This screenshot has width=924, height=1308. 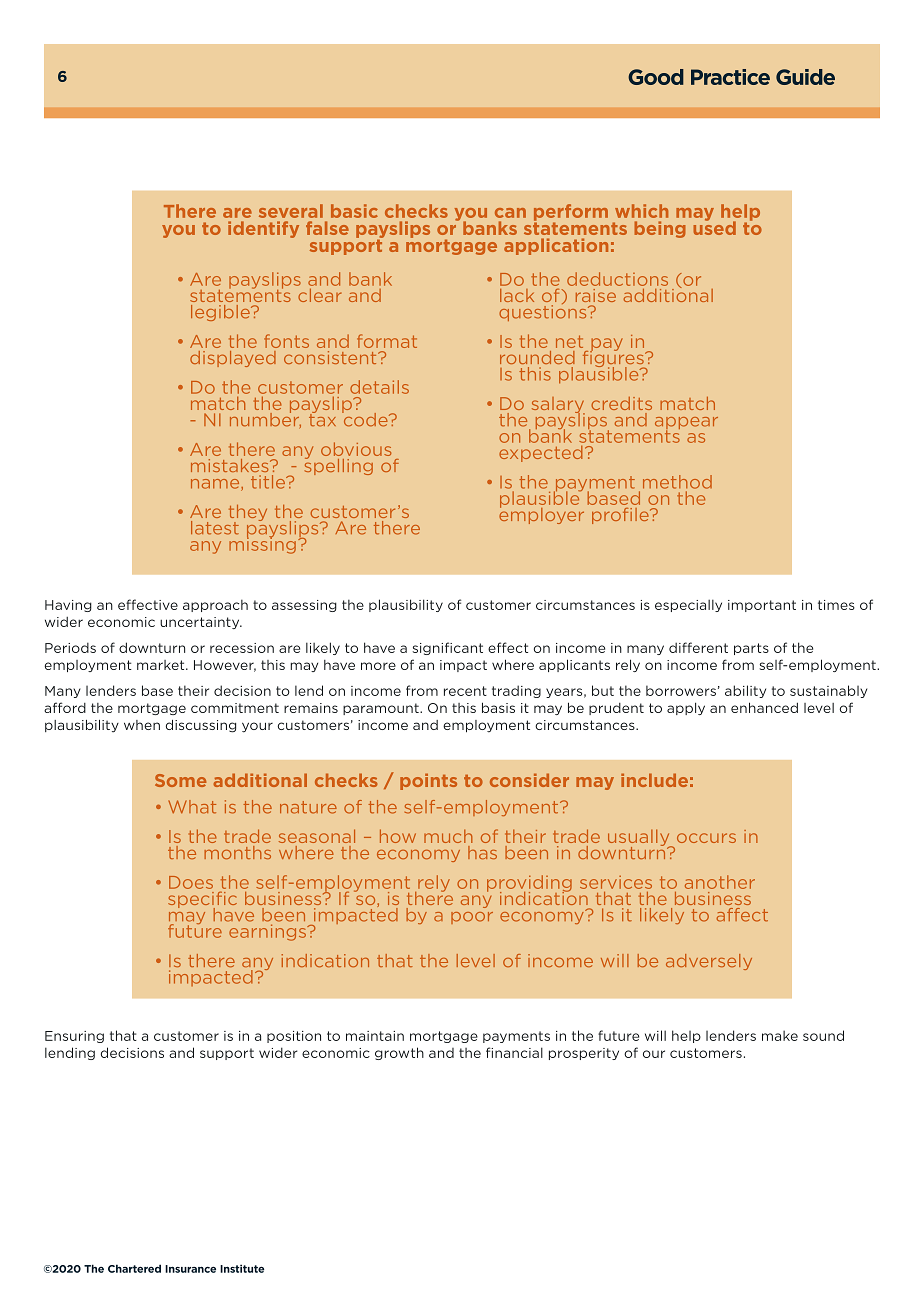 I want to click on recent, so click(x=465, y=691).
